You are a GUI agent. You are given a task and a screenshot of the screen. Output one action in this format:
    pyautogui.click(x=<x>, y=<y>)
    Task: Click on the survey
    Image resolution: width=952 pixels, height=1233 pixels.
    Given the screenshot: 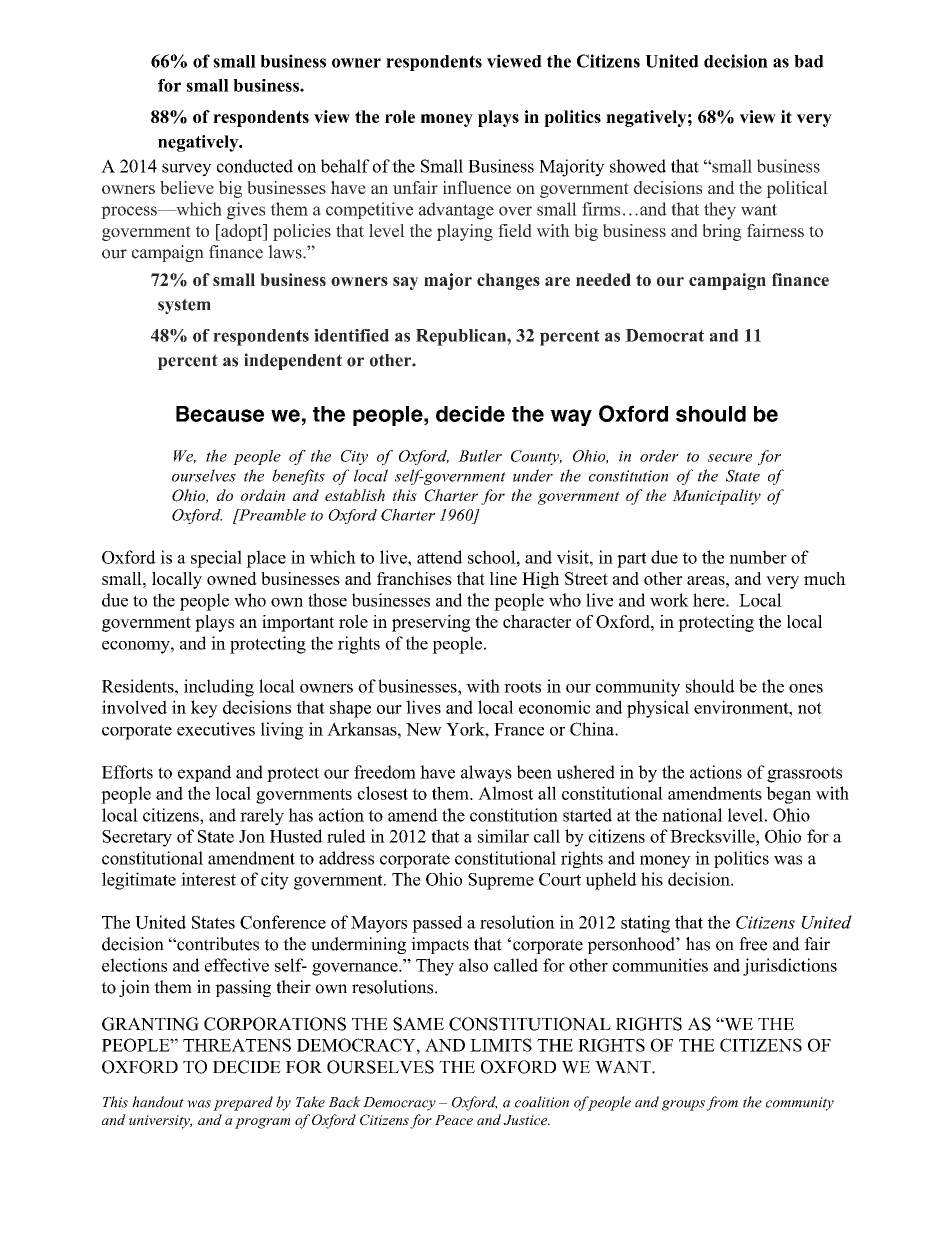 What is the action you would take?
    pyautogui.click(x=187, y=170)
